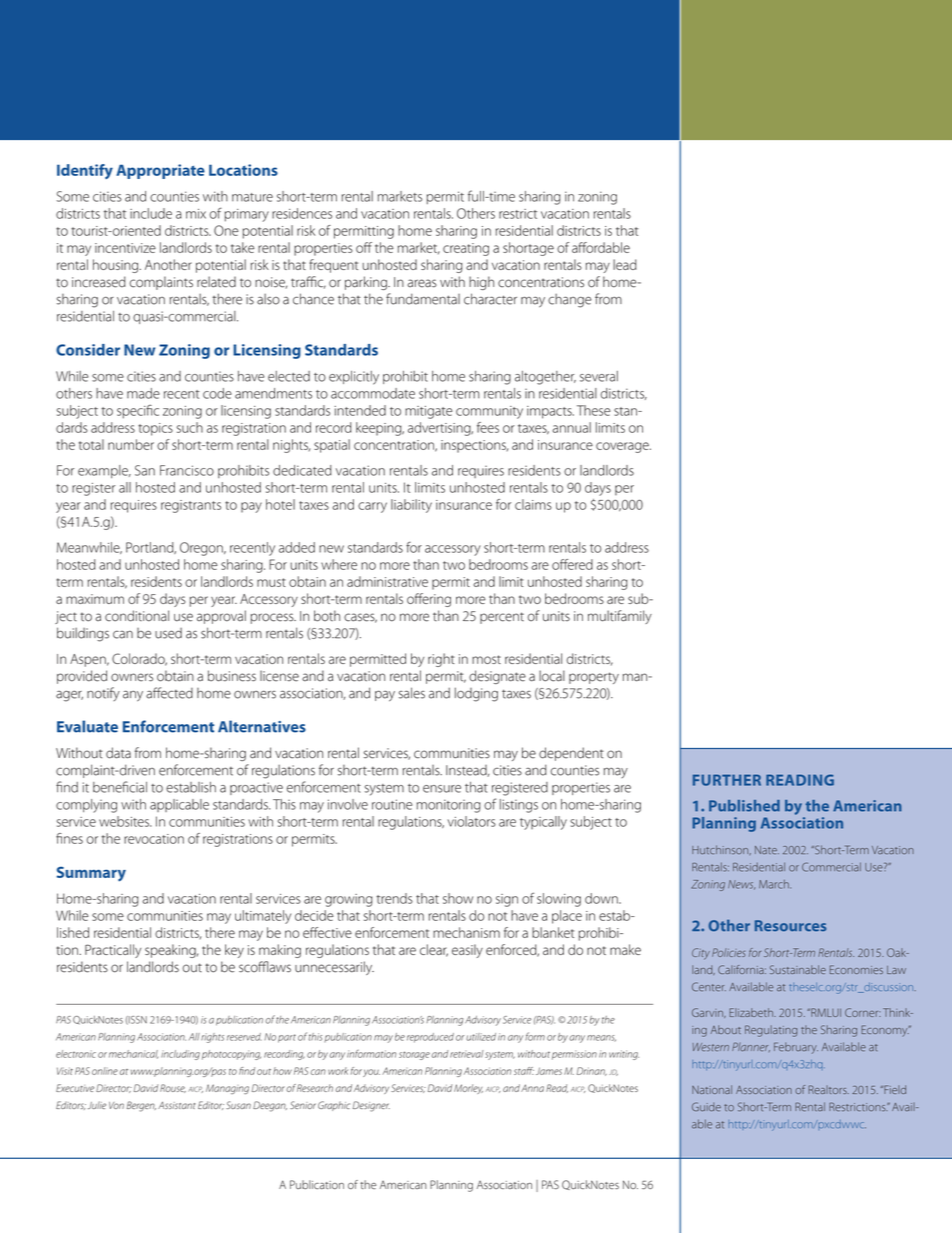 Image resolution: width=952 pixels, height=1233 pixels. Describe the element at coordinates (533, 504) in the document. I see `claims` at that location.
